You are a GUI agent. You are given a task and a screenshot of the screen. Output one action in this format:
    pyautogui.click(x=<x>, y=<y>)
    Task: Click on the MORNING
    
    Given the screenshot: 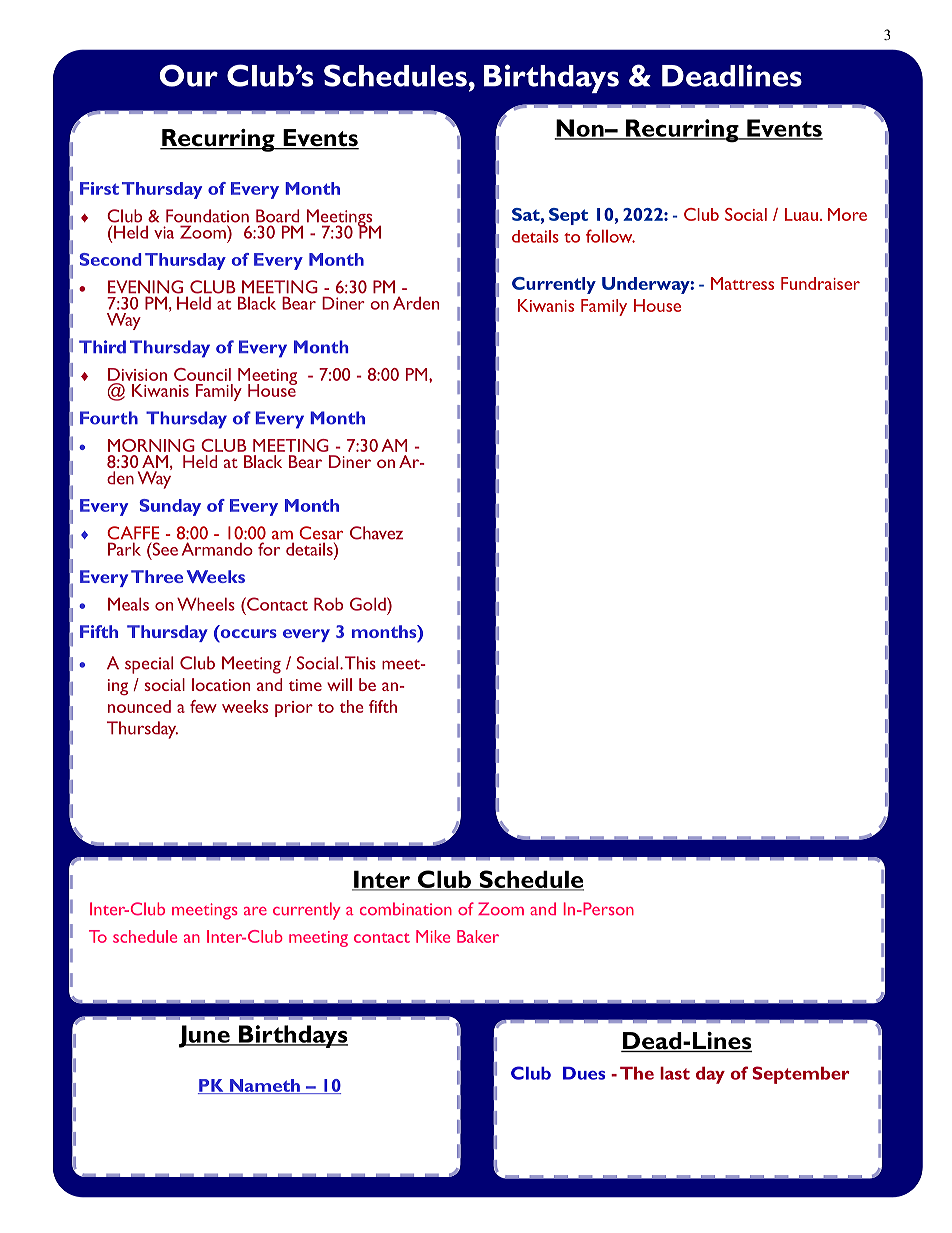 What is the action you would take?
    pyautogui.click(x=151, y=445)
